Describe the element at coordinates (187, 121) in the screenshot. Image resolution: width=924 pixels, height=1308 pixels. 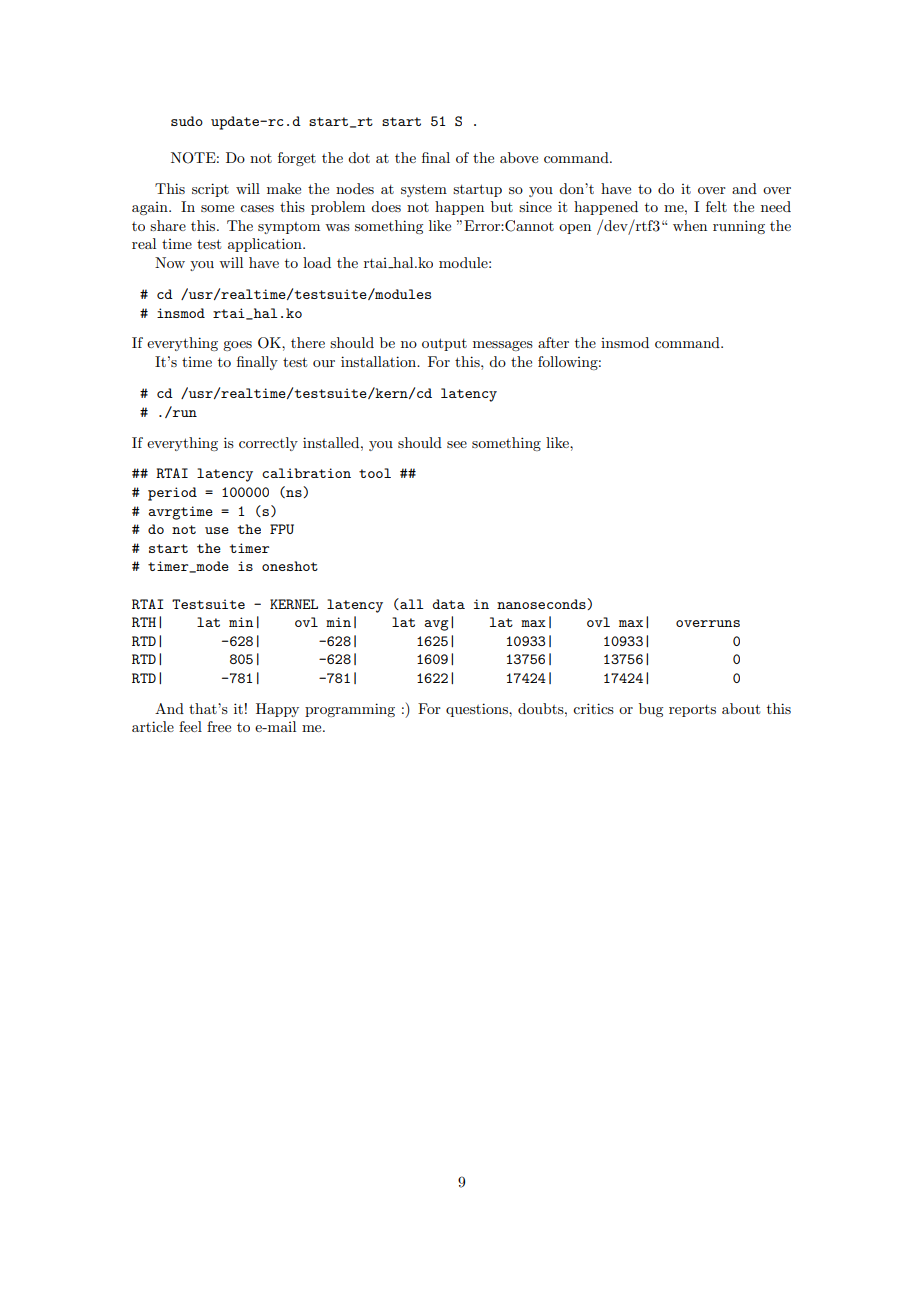
I see `sudo` at that location.
